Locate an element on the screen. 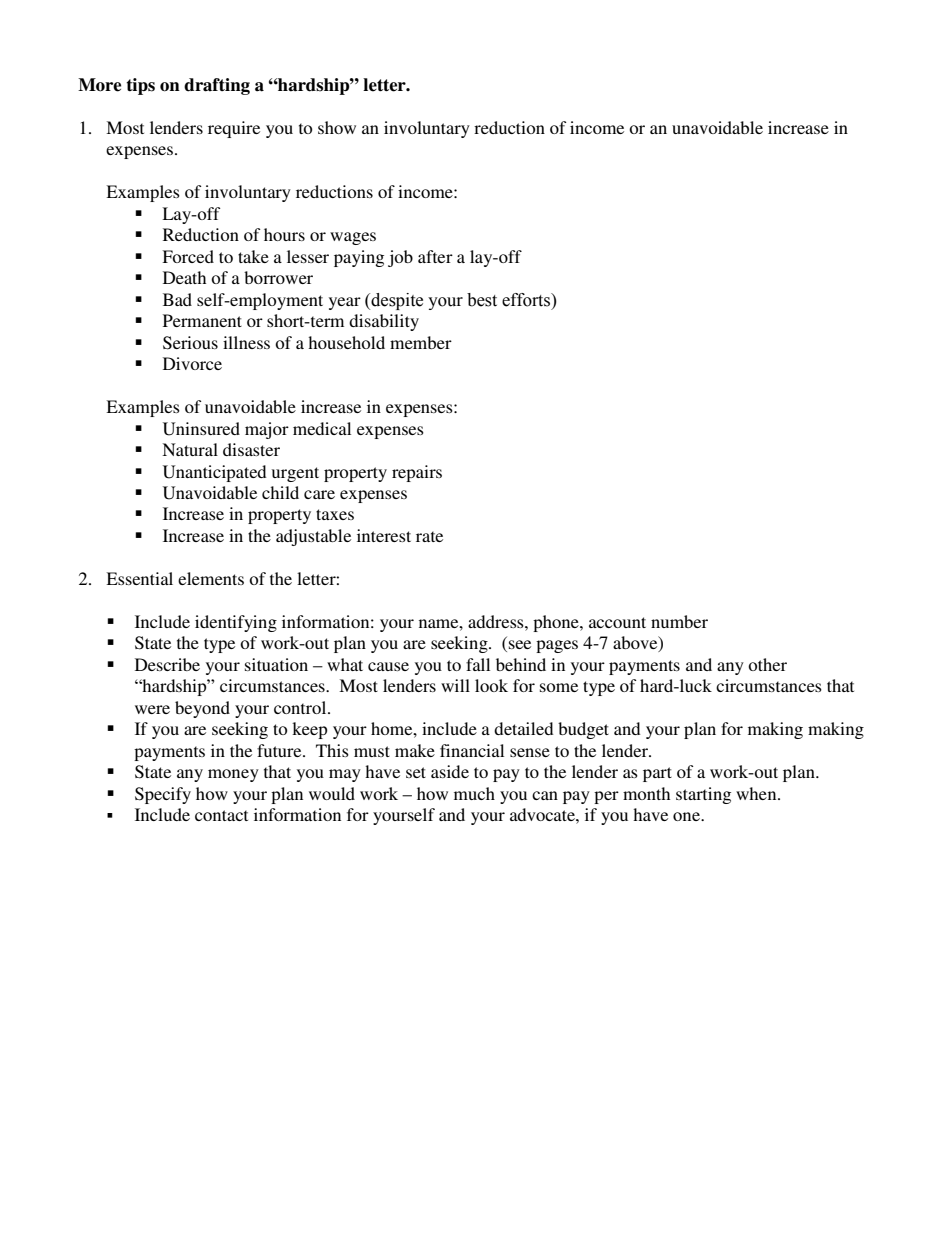 This screenshot has height=1233, width=952. after is located at coordinates (435, 256).
